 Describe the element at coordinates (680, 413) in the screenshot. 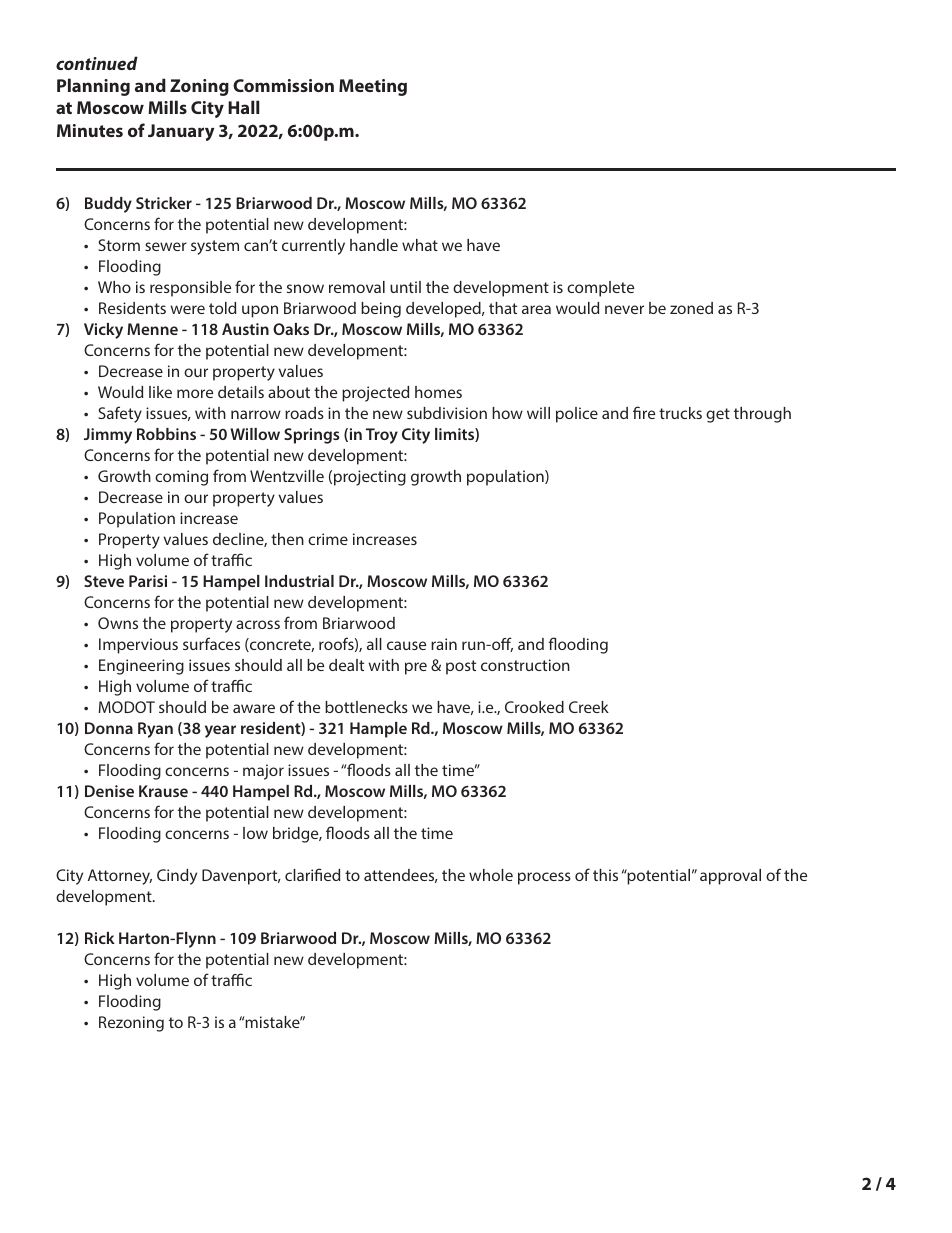

I see `trucks` at that location.
